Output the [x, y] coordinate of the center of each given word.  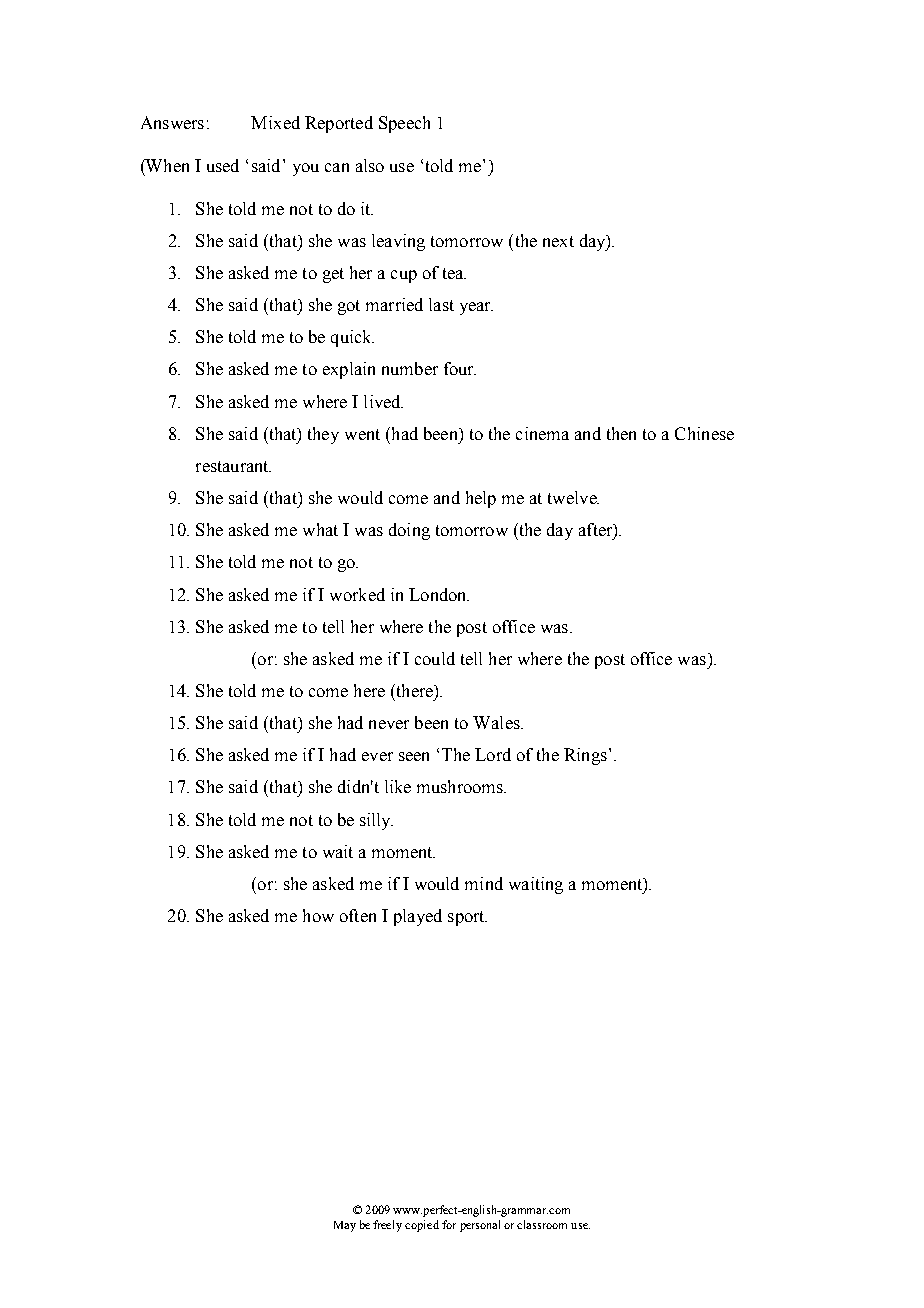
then [621, 433]
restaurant [233, 466]
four [460, 368]
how [318, 915]
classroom [542, 1224]
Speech [404, 124]
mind [484, 883]
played [418, 917]
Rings [585, 756]
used [223, 165]
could [435, 658]
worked [357, 594]
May [345, 1226]
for [449, 1224]
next [558, 241]
